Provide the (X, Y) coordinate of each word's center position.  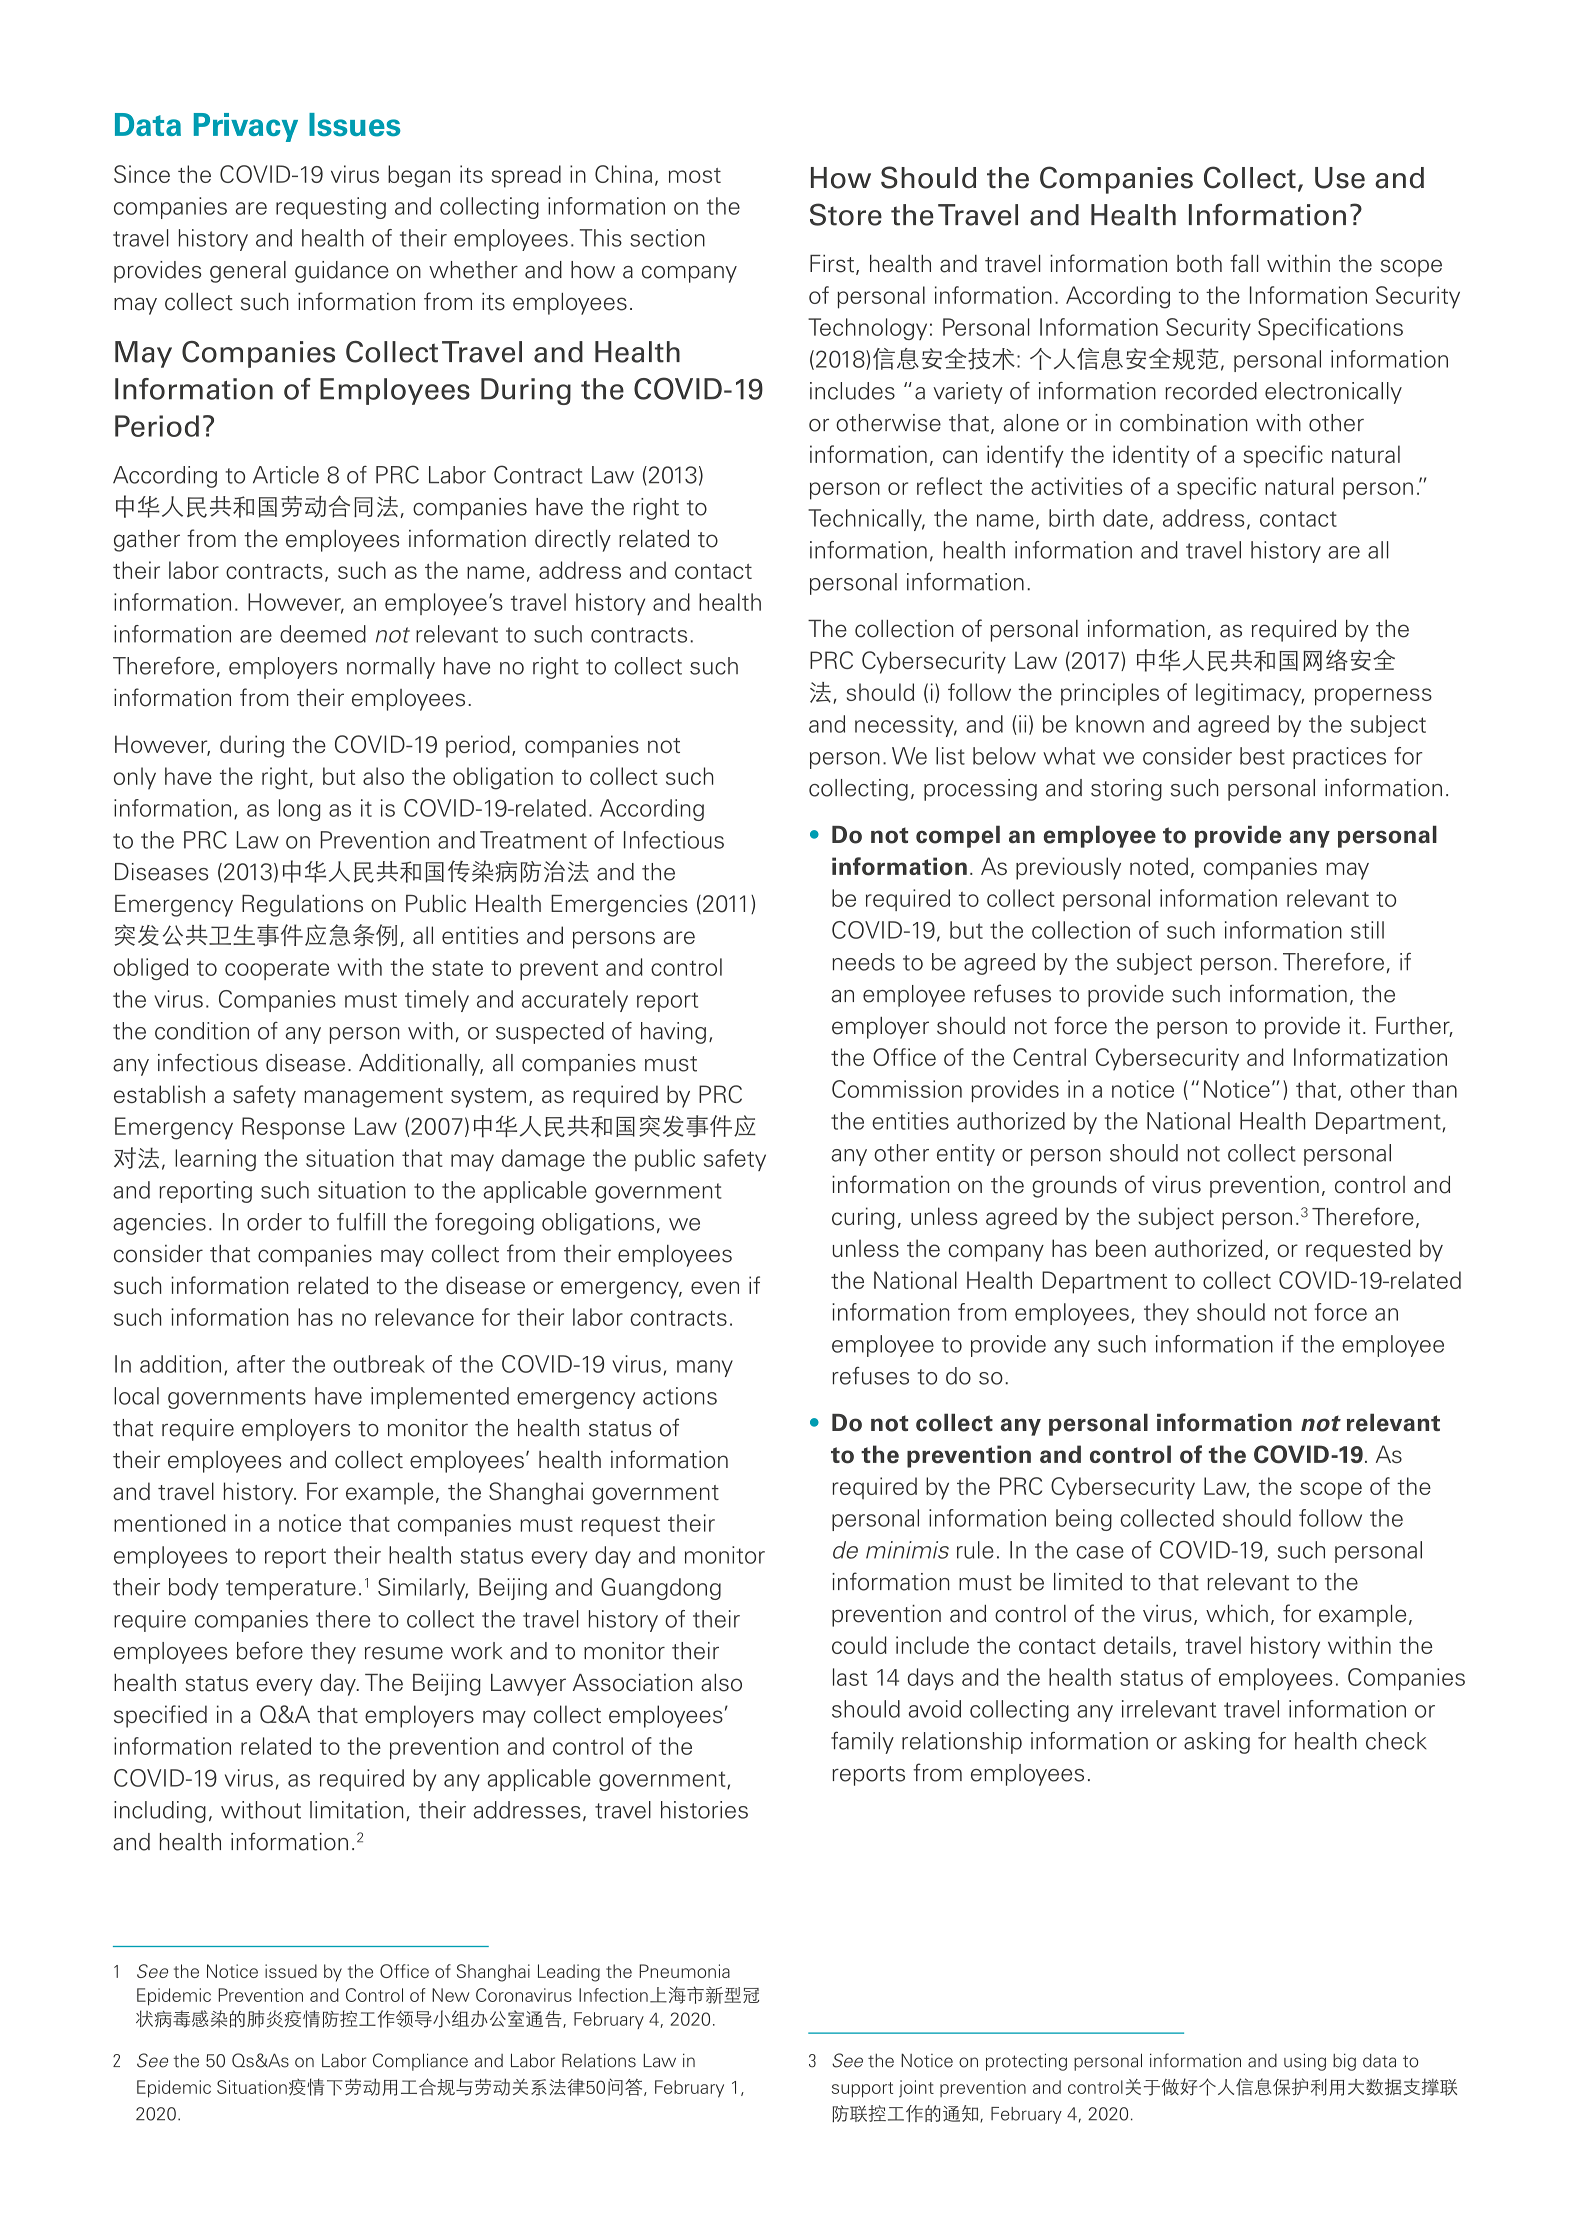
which (1237, 1614)
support (862, 2090)
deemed (323, 634)
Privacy (246, 127)
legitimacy (1250, 694)
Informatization (1370, 1057)
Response (293, 1128)
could (859, 1645)
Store (846, 214)
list (950, 756)
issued (291, 1971)
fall (1244, 263)
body (194, 1589)
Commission (897, 1089)
